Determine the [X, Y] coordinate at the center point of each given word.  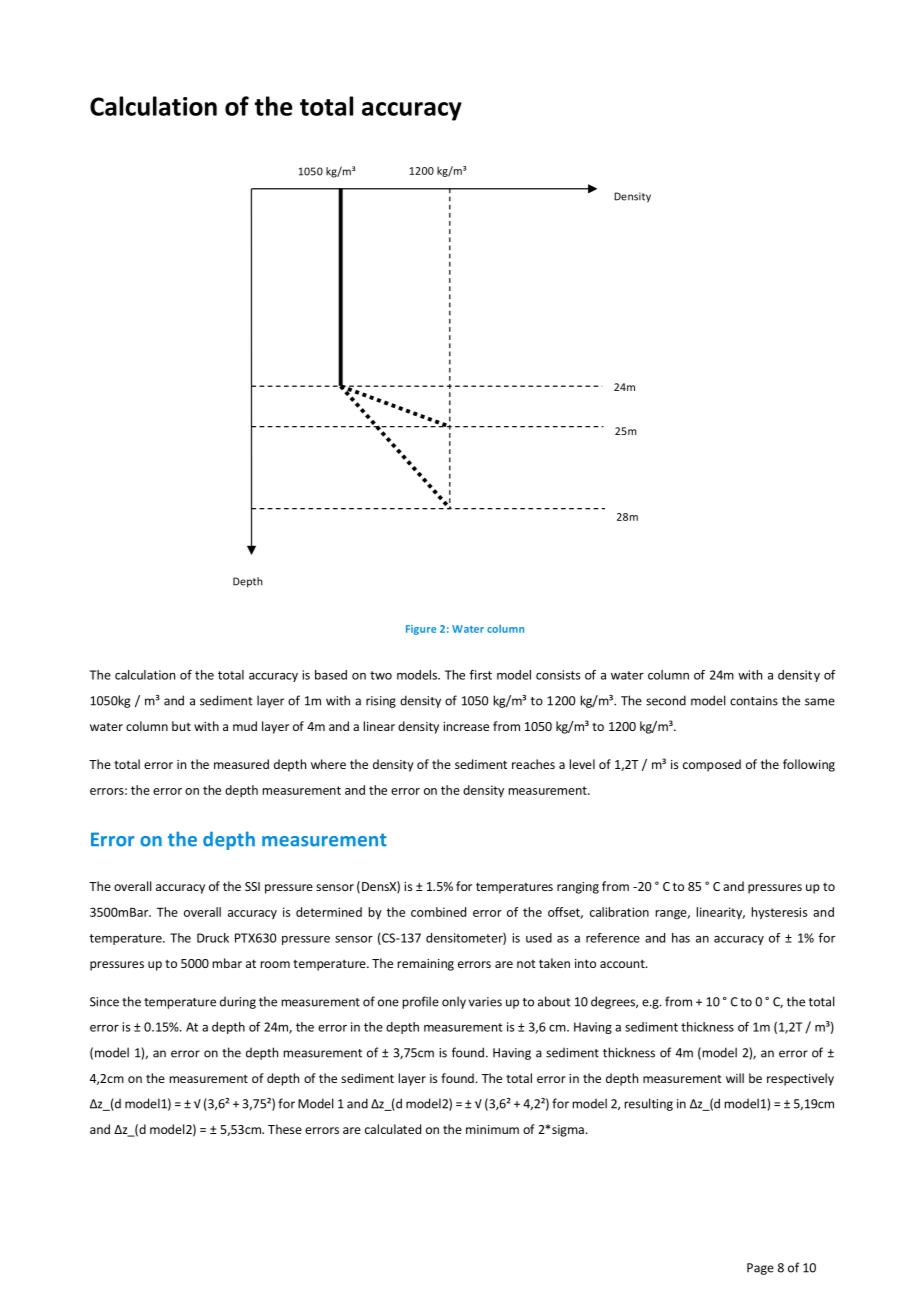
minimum [492, 1129]
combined [438, 912]
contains [754, 701]
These [285, 1129]
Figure [421, 630]
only [454, 1002]
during [238, 1002]
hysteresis [779, 913]
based [331, 675]
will [735, 1078]
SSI [252, 886]
